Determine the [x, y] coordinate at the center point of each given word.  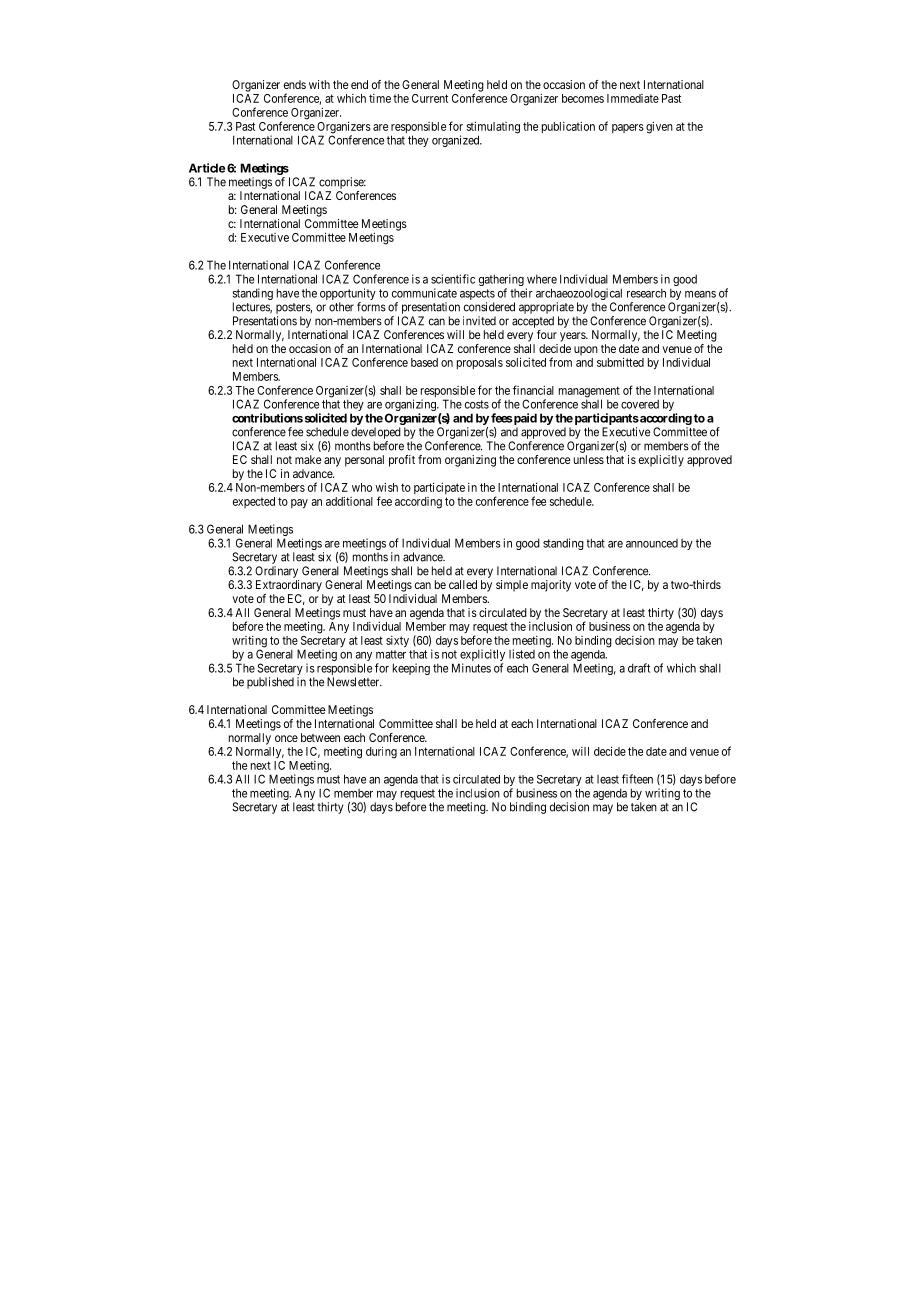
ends [295, 84]
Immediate [633, 98]
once [286, 738]
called [463, 584]
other [341, 307]
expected [254, 502]
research [646, 293]
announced [652, 543]
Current [430, 98]
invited [479, 321]
